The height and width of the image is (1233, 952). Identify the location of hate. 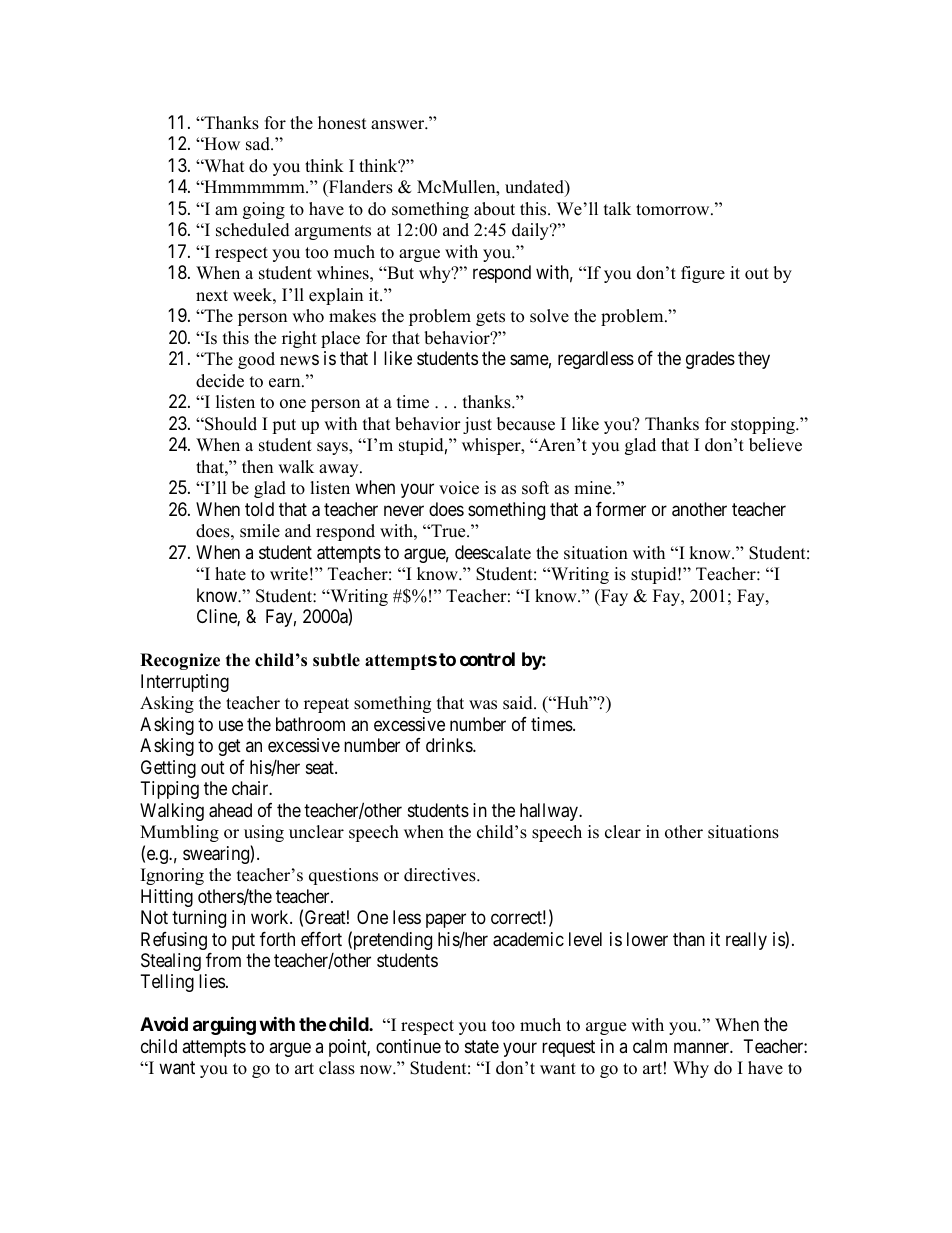
(230, 574).
